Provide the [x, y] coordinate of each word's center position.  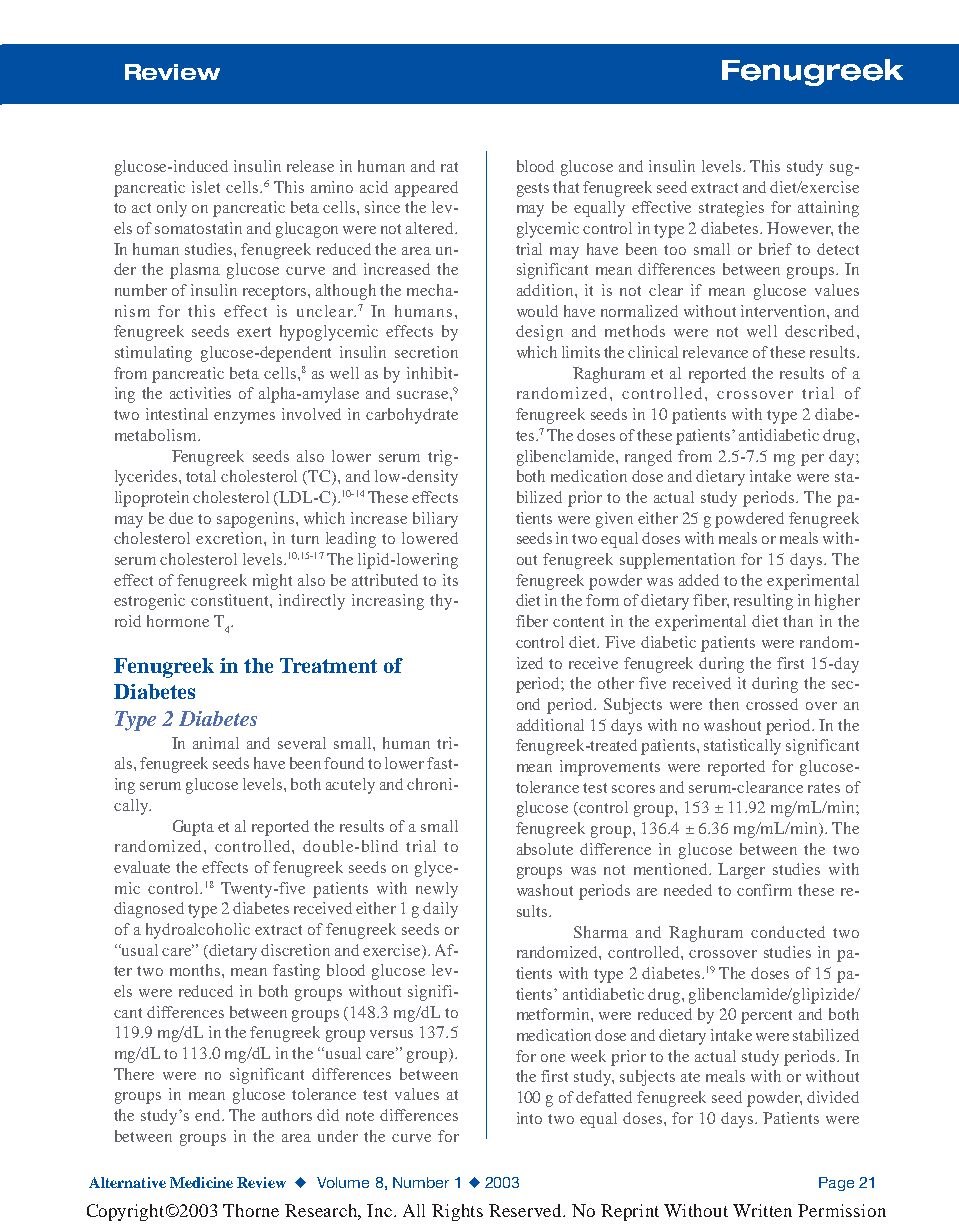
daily [440, 910]
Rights [457, 1212]
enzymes [244, 418]
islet [206, 187]
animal [216, 743]
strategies [731, 209]
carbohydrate [412, 416]
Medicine [201, 1182]
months [196, 970]
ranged [648, 458]
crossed [772, 704]
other [616, 683]
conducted [788, 932]
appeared [426, 189]
